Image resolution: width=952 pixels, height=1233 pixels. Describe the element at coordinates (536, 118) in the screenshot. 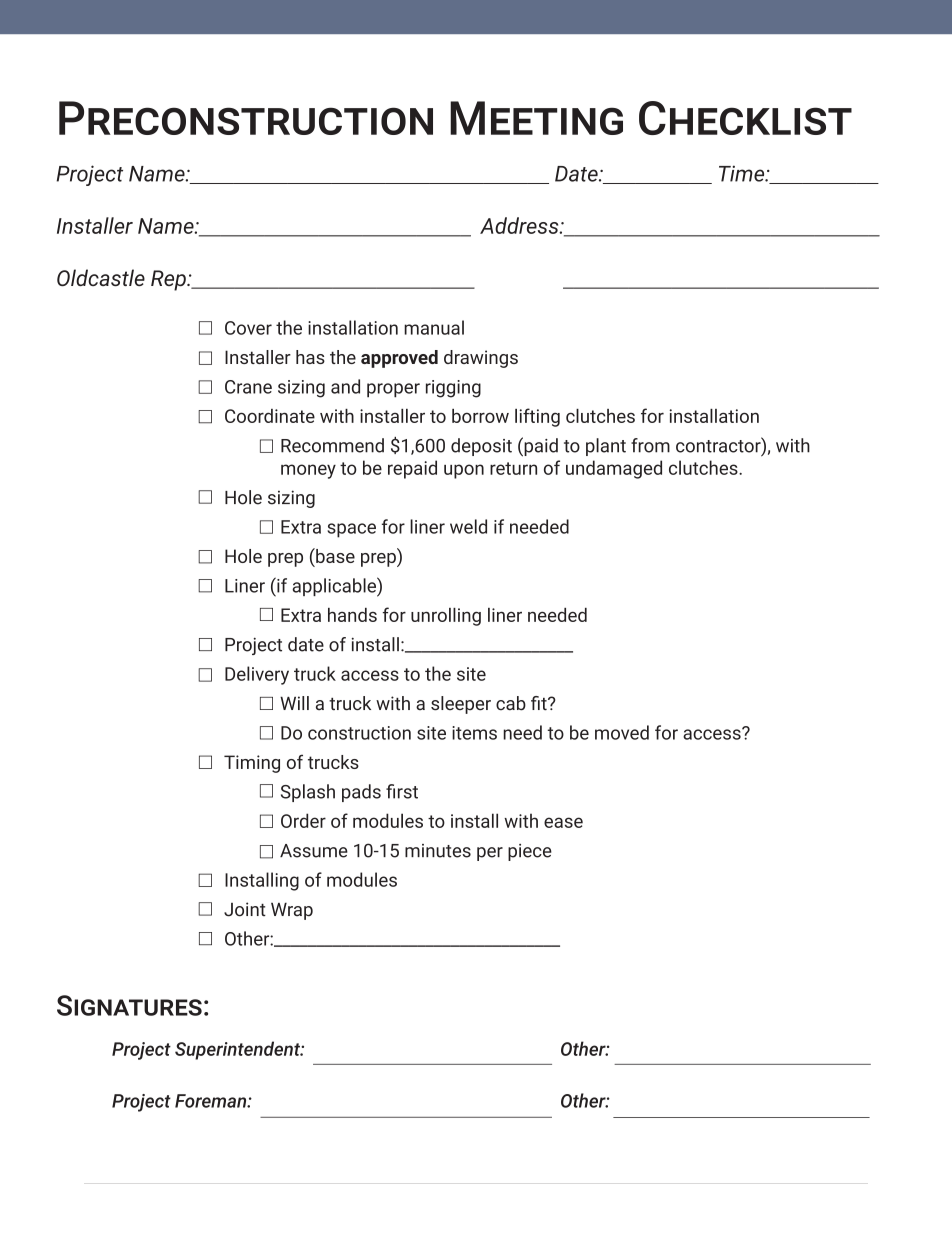

I see `Meeting` at that location.
